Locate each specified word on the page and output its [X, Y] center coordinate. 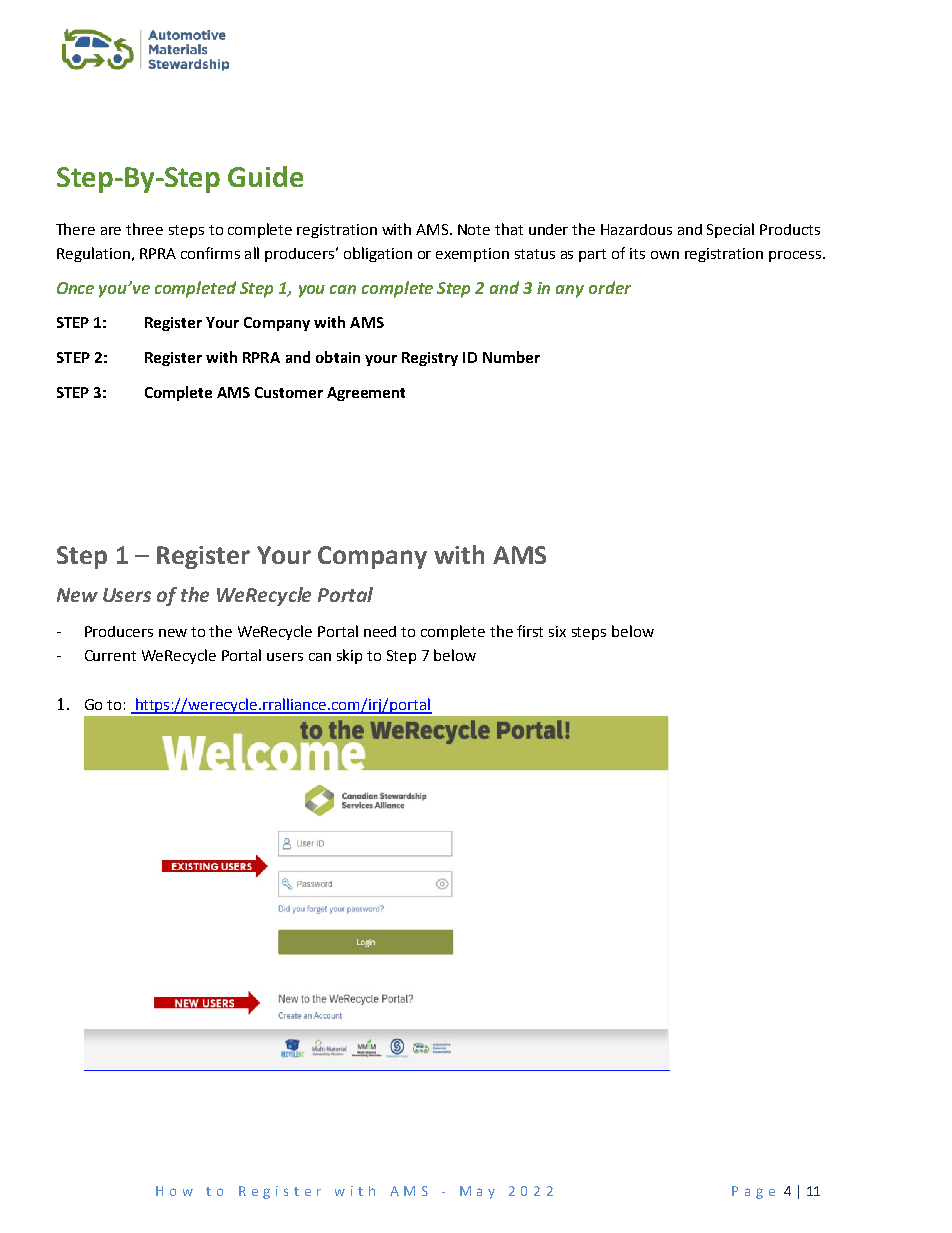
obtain [338, 357]
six [557, 631]
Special [730, 230]
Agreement [366, 394]
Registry [430, 359]
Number [511, 357]
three [144, 229]
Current [110, 655]
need [380, 631]
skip [349, 656]
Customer [289, 392]
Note [474, 229]
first [530, 631]
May [477, 1192]
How [174, 1191]
